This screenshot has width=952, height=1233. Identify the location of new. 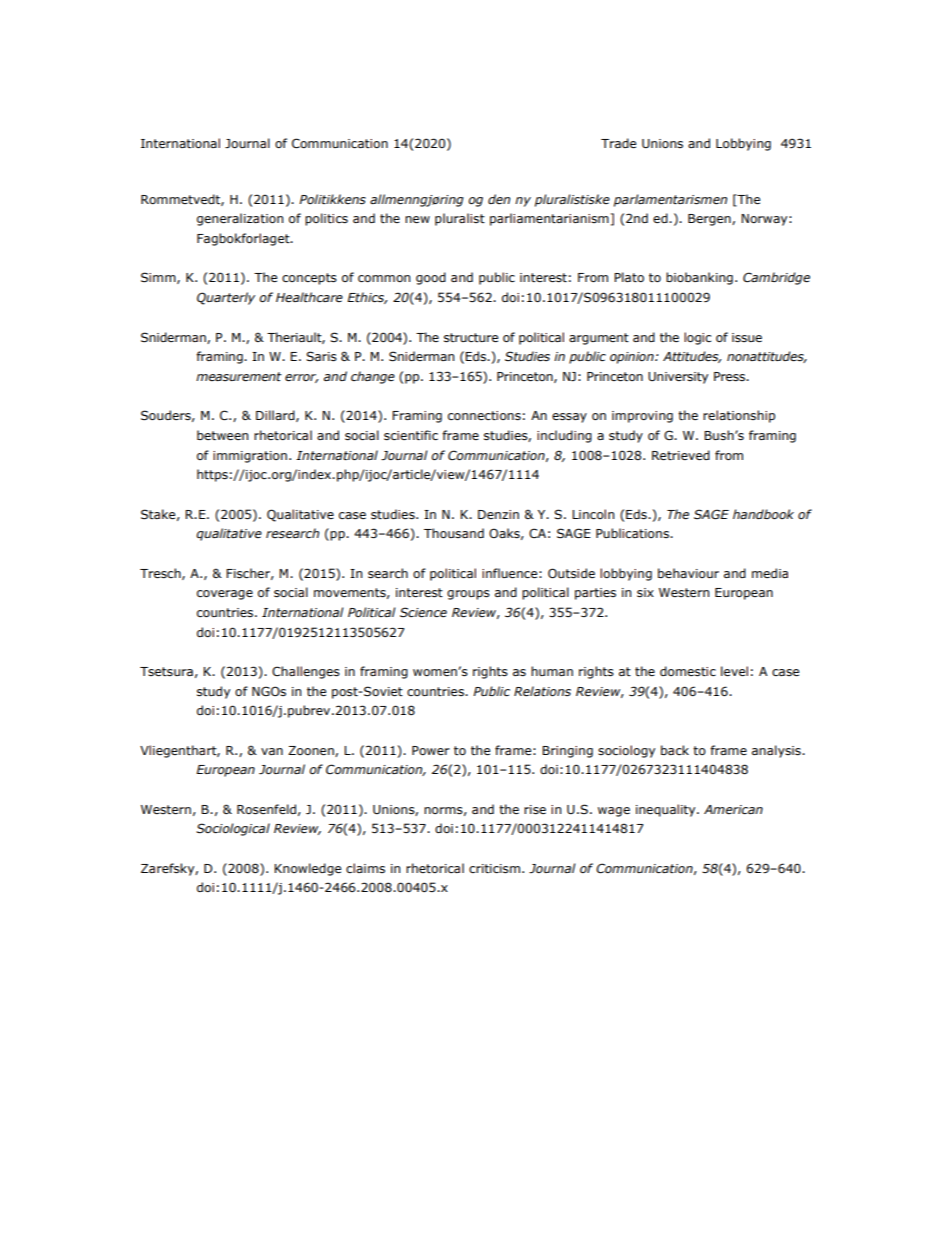
(417, 219).
